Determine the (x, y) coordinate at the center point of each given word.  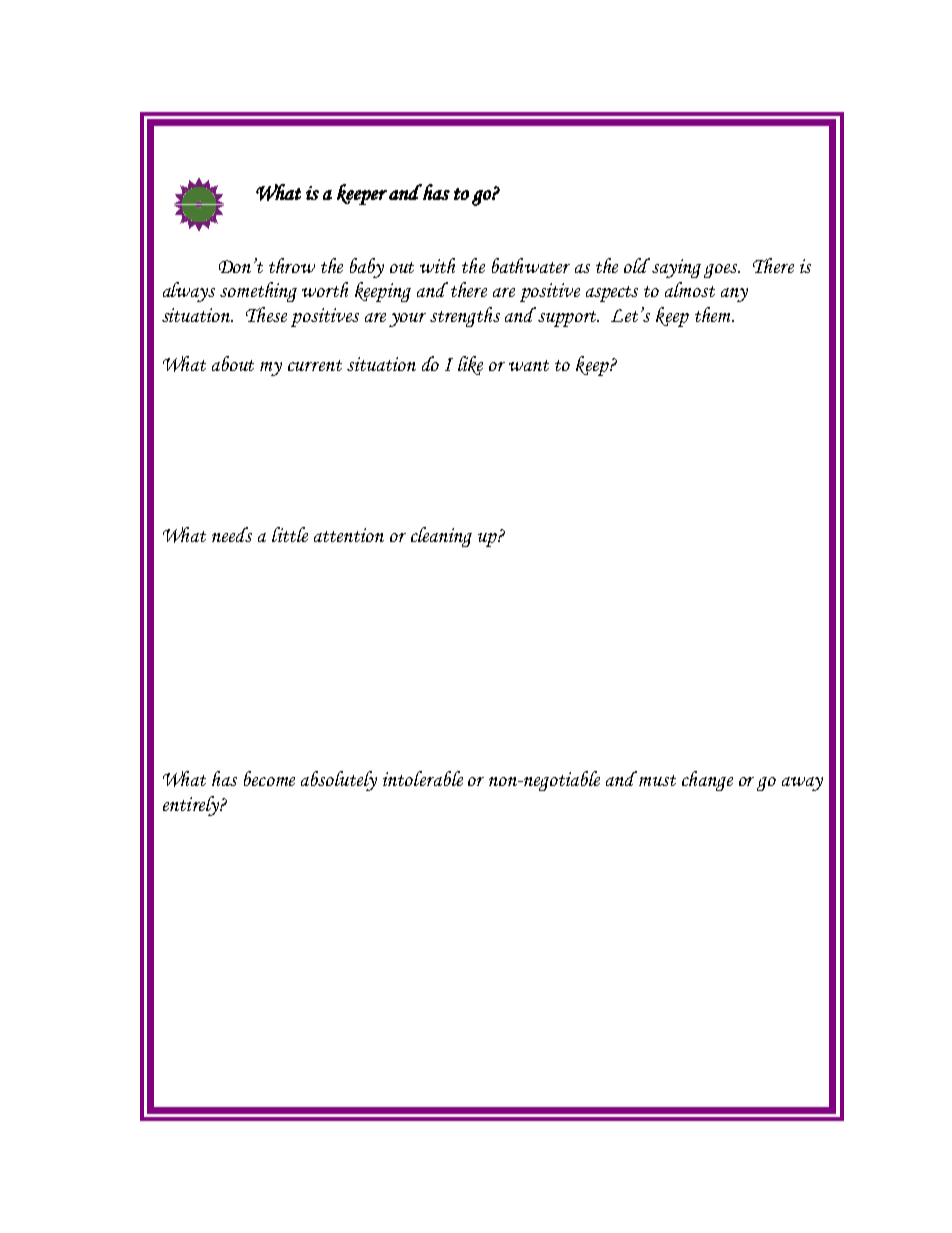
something (258, 292)
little (290, 534)
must (657, 780)
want (529, 365)
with (437, 265)
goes (722, 271)
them (714, 314)
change (707, 781)
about (233, 363)
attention (349, 535)
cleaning (441, 537)
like (470, 365)
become (269, 778)
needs (232, 534)
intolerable (423, 778)
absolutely (339, 781)
